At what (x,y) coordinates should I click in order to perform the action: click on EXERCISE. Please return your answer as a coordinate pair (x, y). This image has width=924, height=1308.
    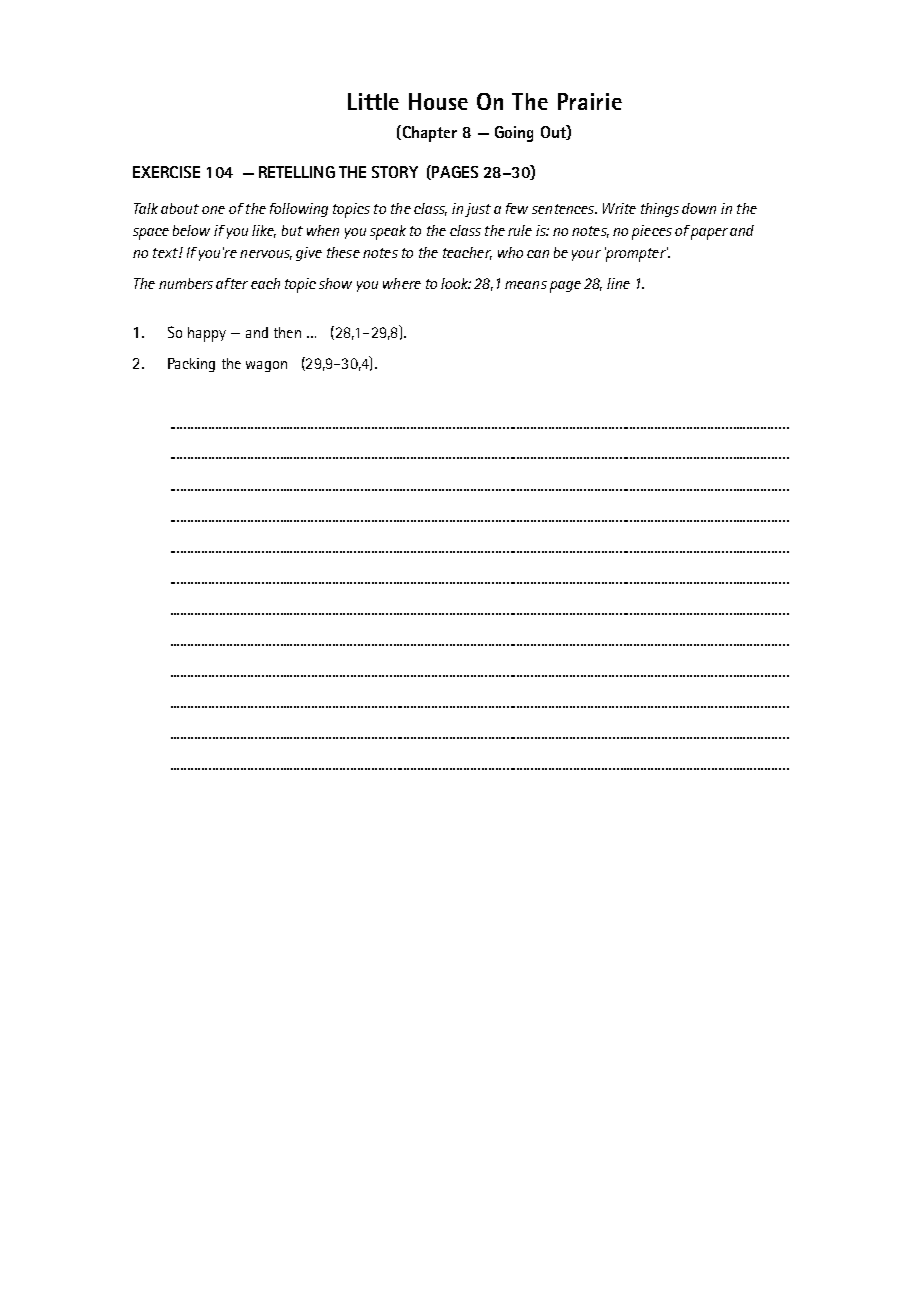
    Looking at the image, I should click on (166, 172).
